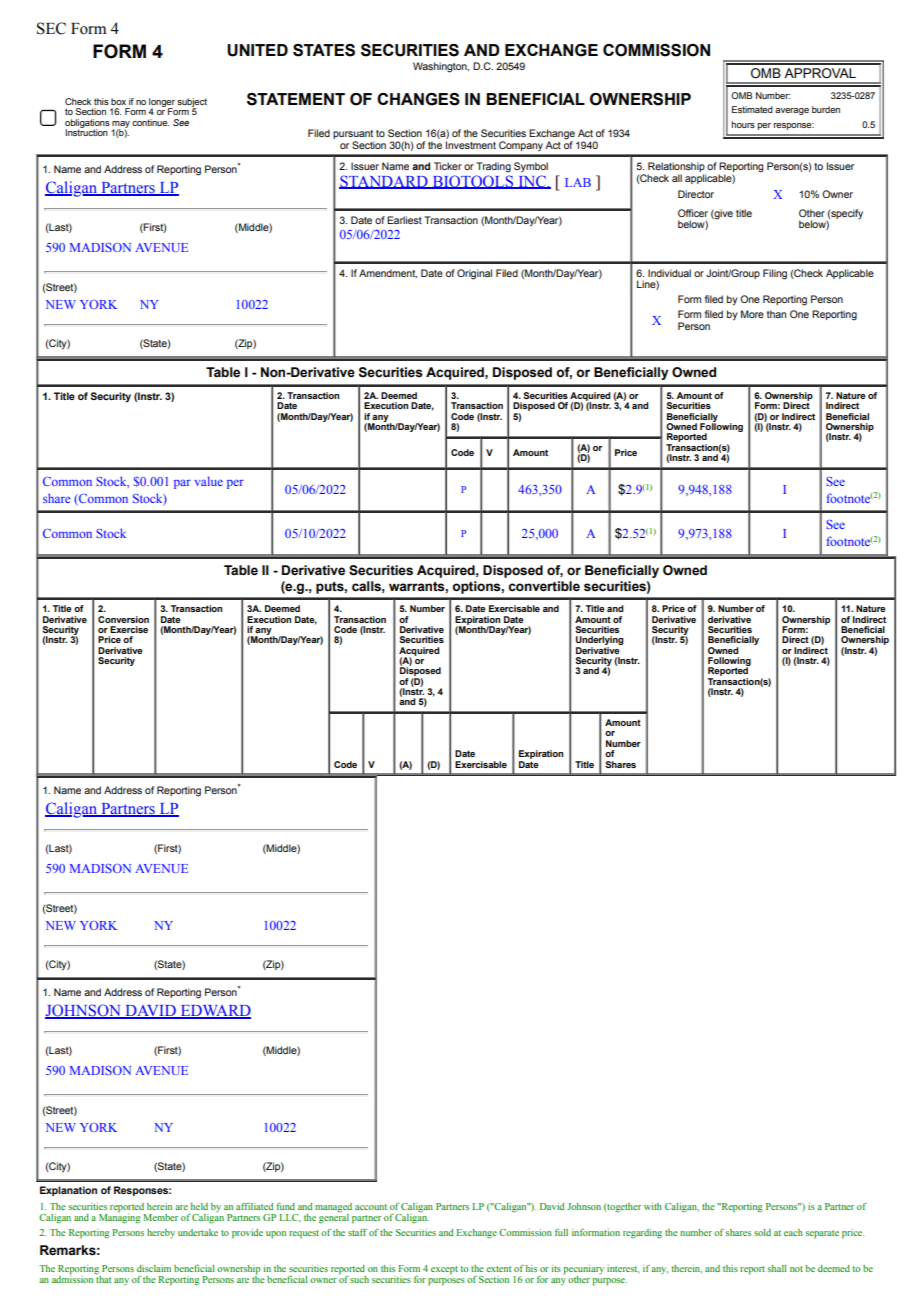  What do you see at coordinates (161, 1233) in the image?
I see `hereby` at bounding box center [161, 1233].
